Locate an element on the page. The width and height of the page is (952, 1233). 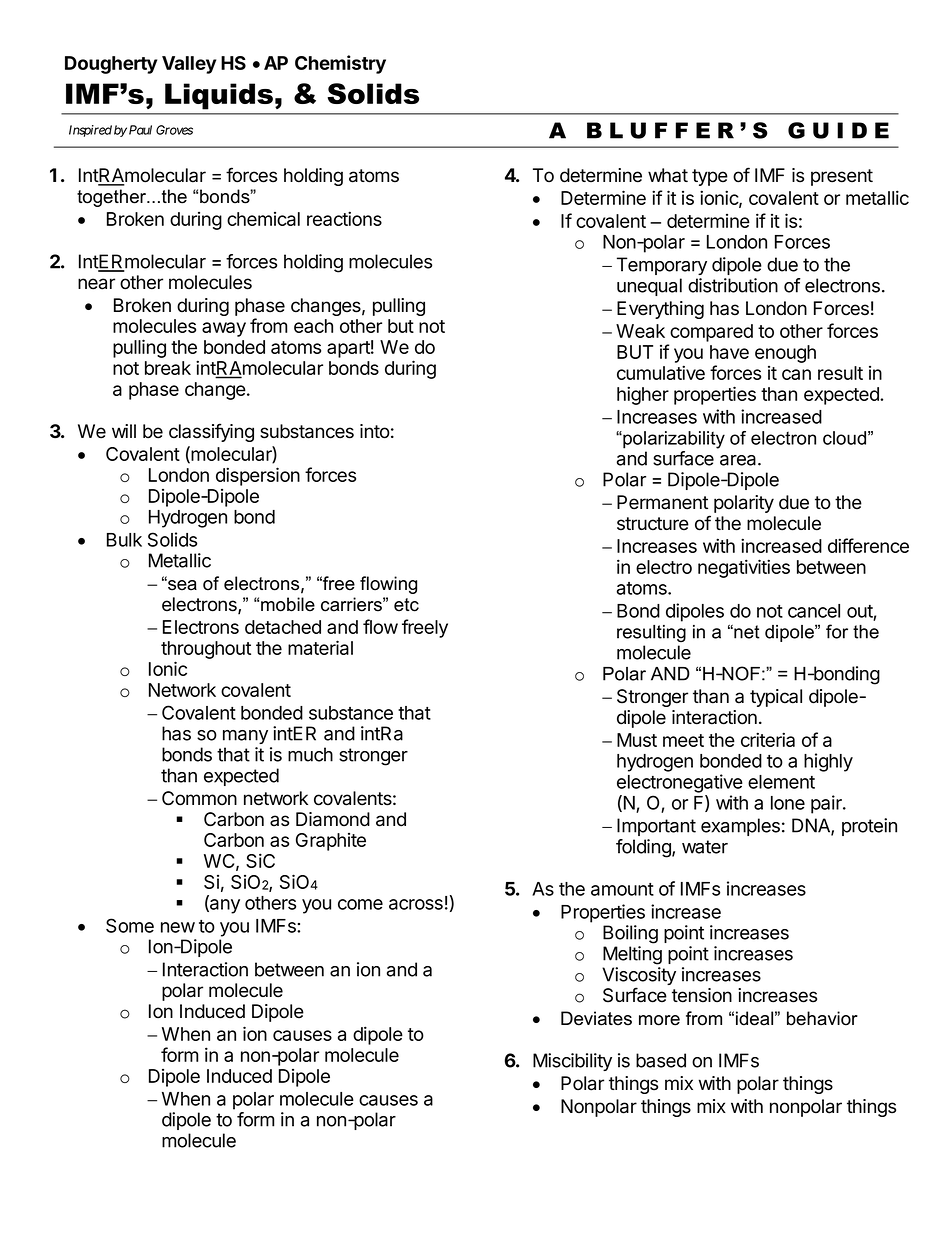
Deviates is located at coordinates (596, 1018).
